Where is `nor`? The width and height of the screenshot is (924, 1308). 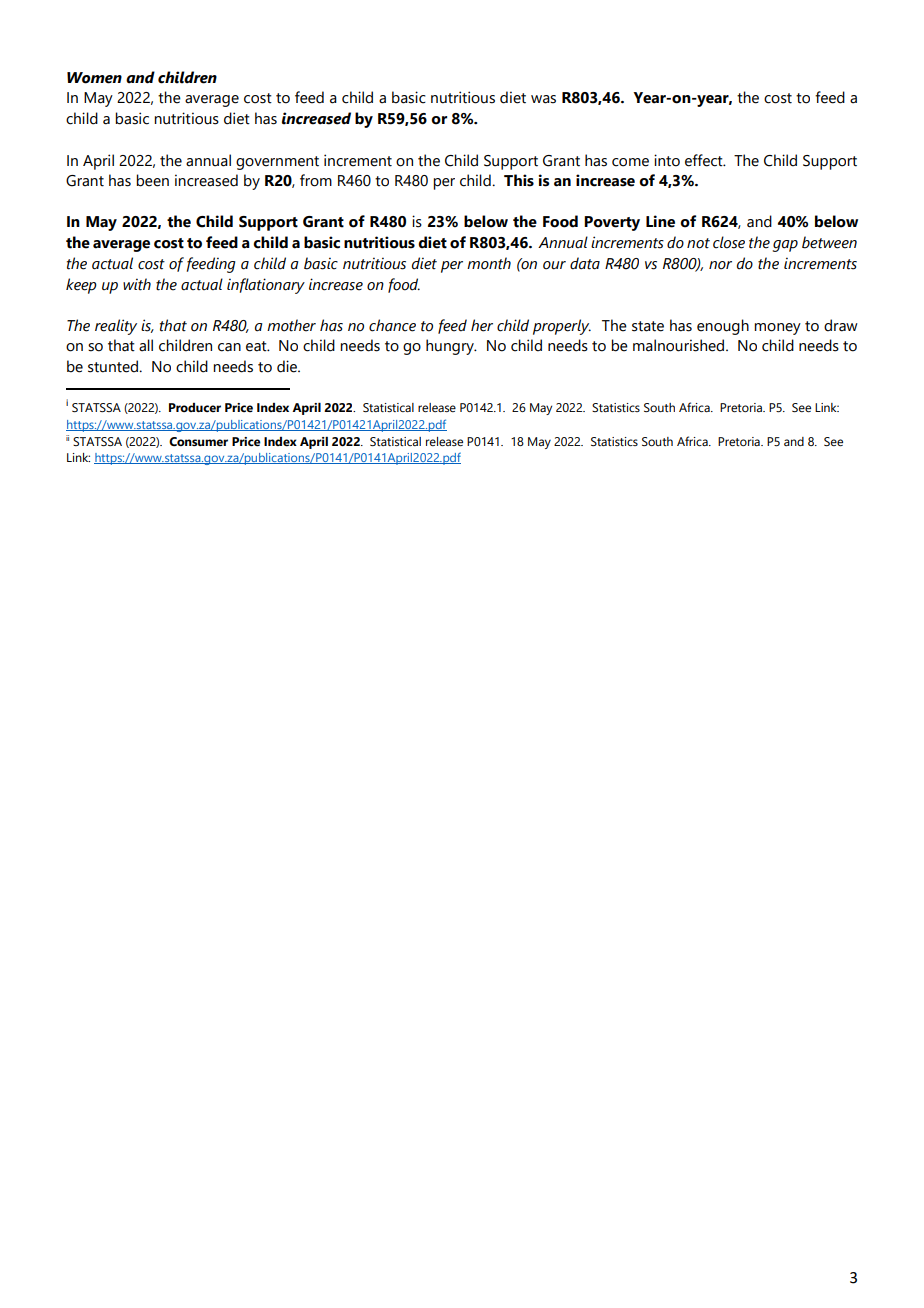
nor is located at coordinates (720, 265).
